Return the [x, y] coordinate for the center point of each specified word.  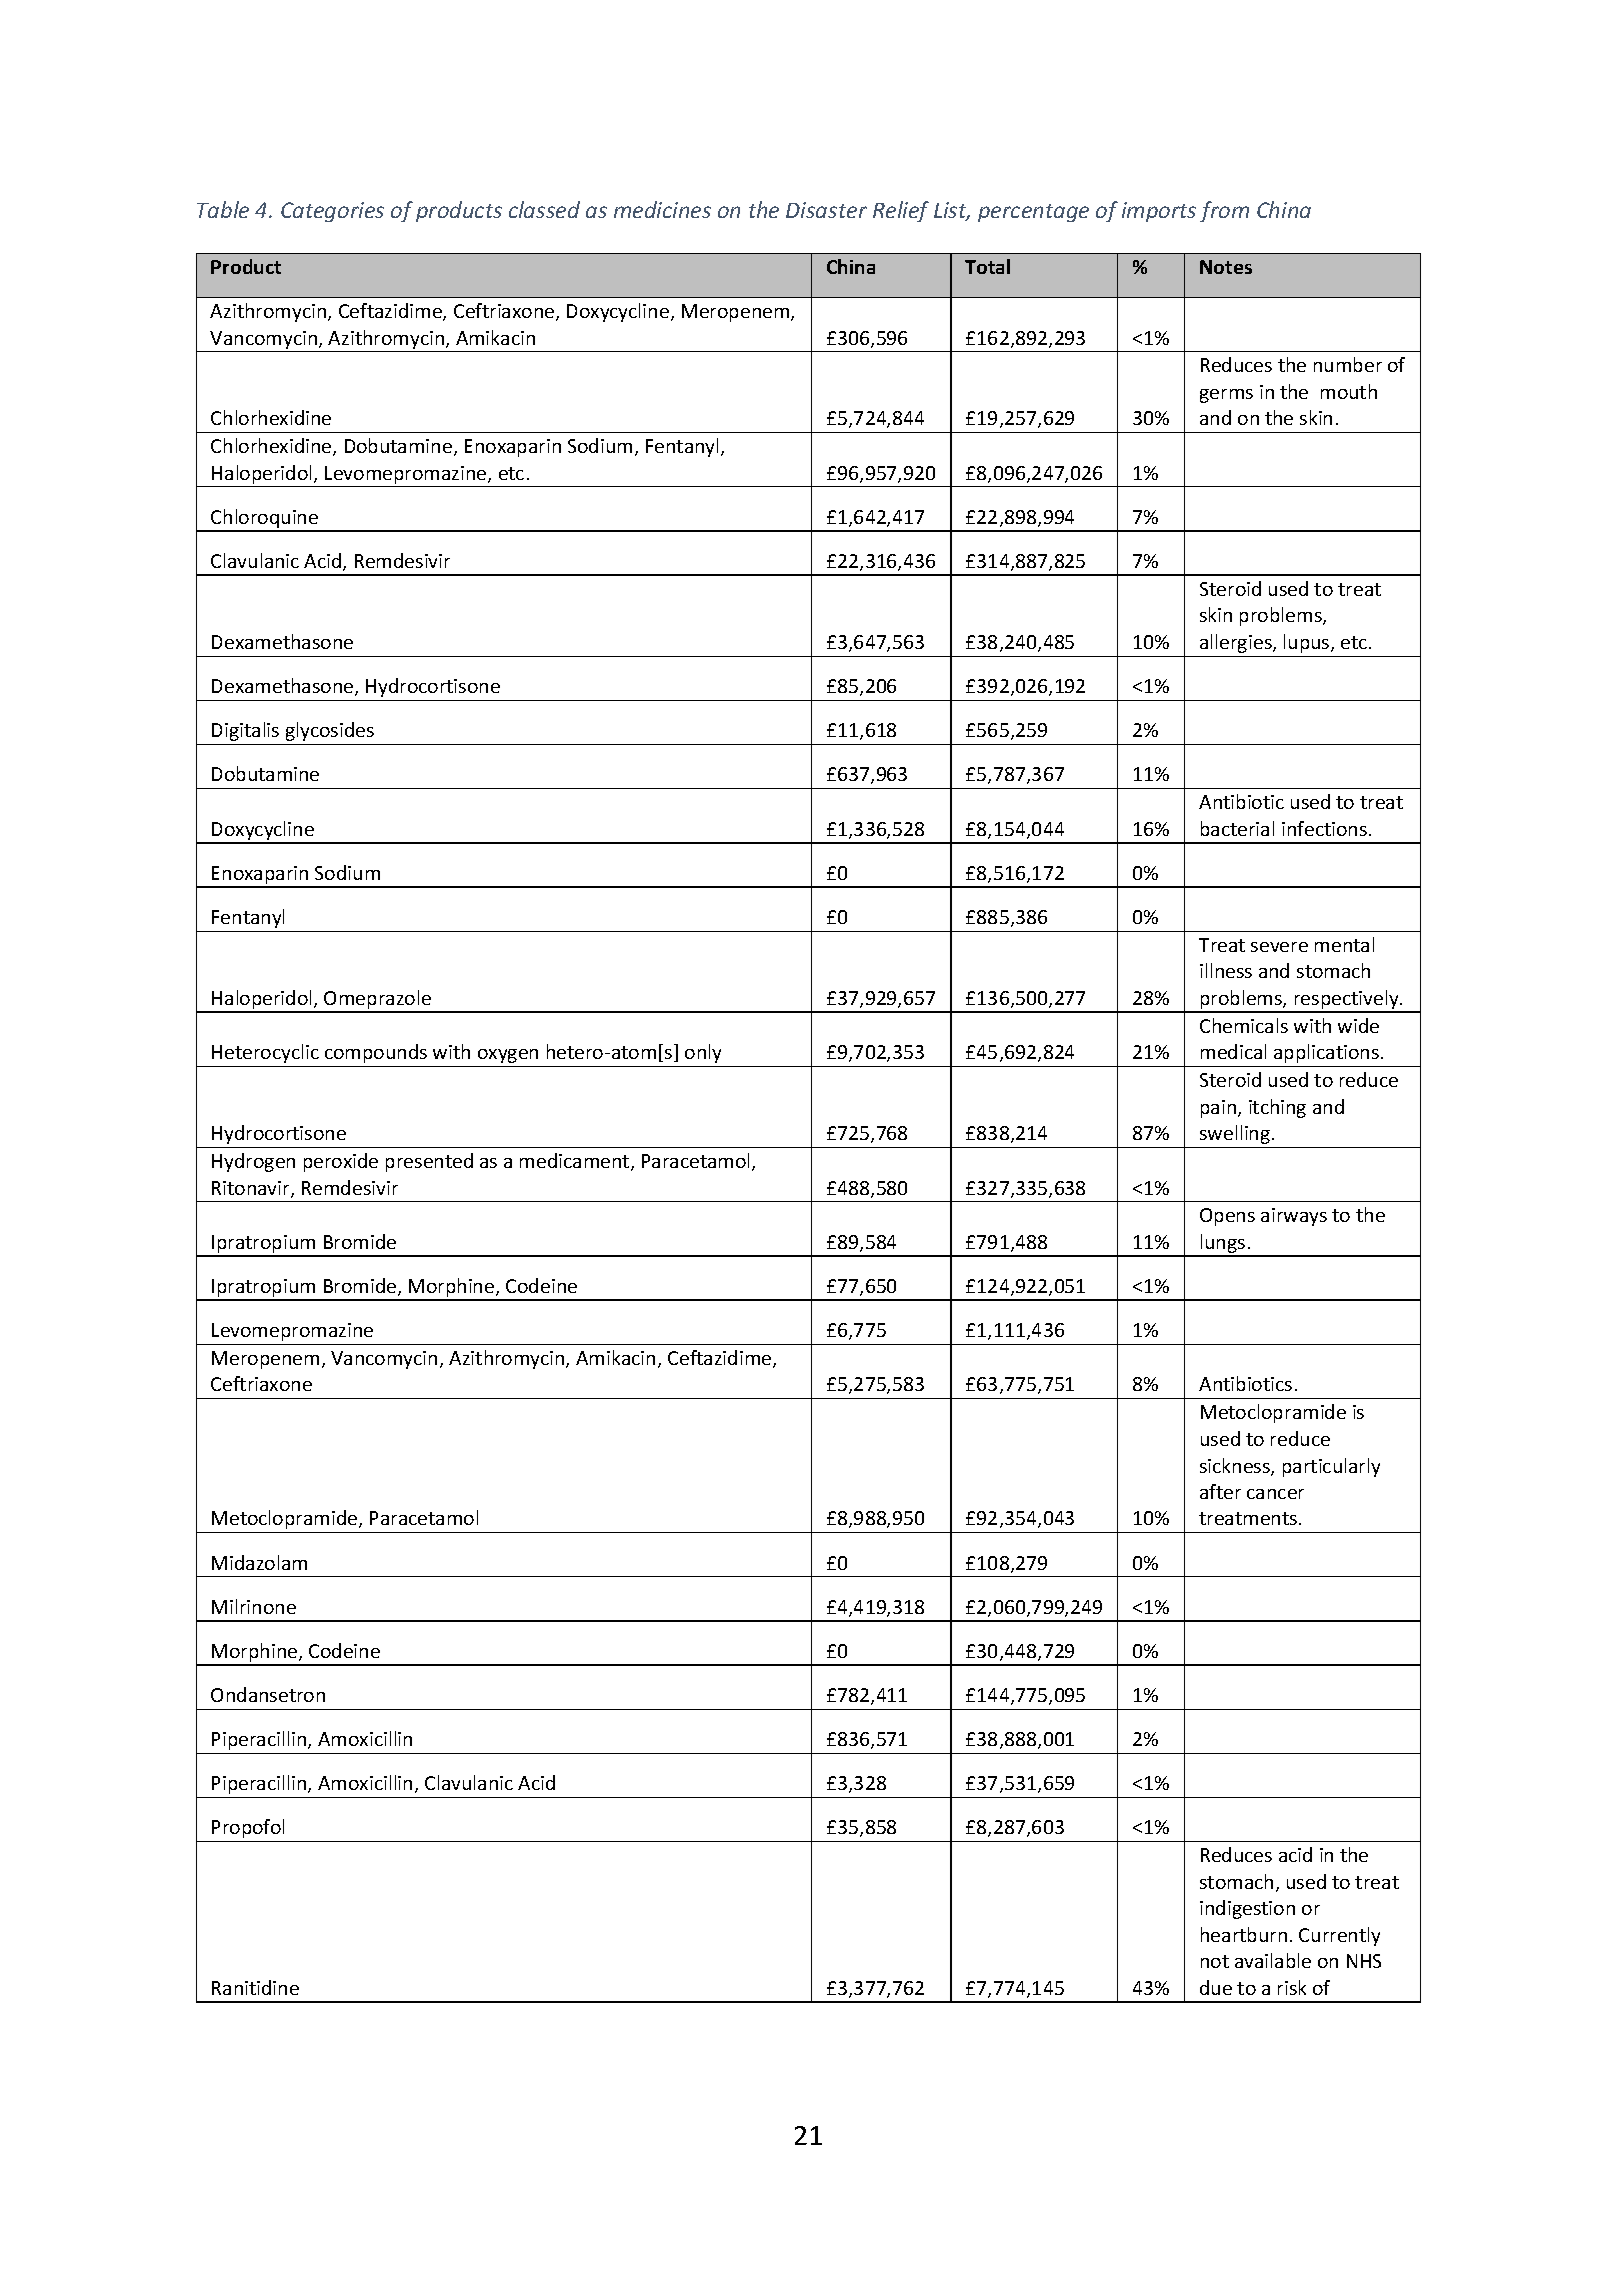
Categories [332, 212]
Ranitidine [255, 1987]
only [703, 1053]
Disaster [826, 210]
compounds [376, 1053]
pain [1220, 1109]
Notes [1226, 267]
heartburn [1244, 1934]
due [1216, 1987]
